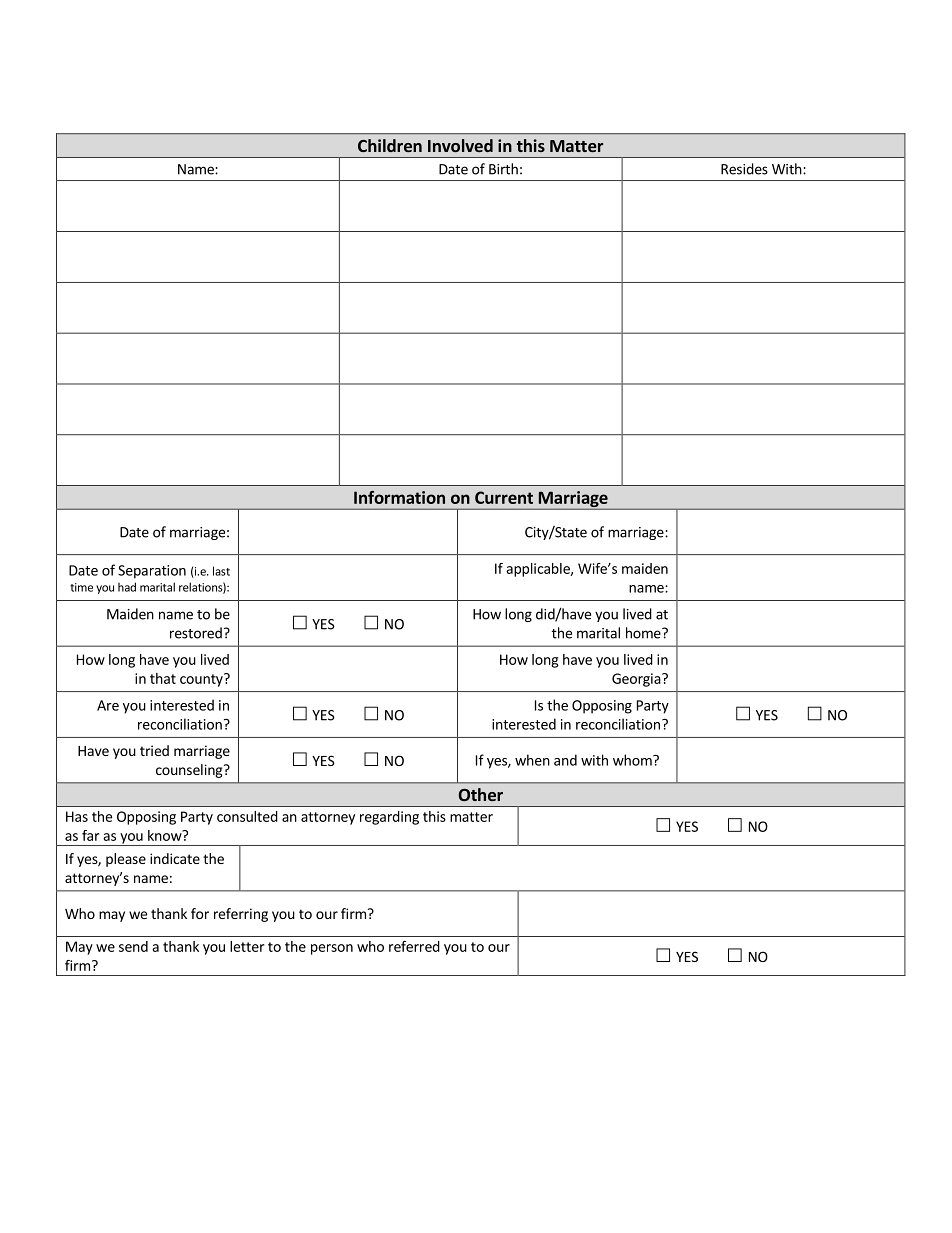 Image resolution: width=952 pixels, height=1233 pixels. What do you see at coordinates (460, 145) in the image?
I see `Involved` at bounding box center [460, 145].
